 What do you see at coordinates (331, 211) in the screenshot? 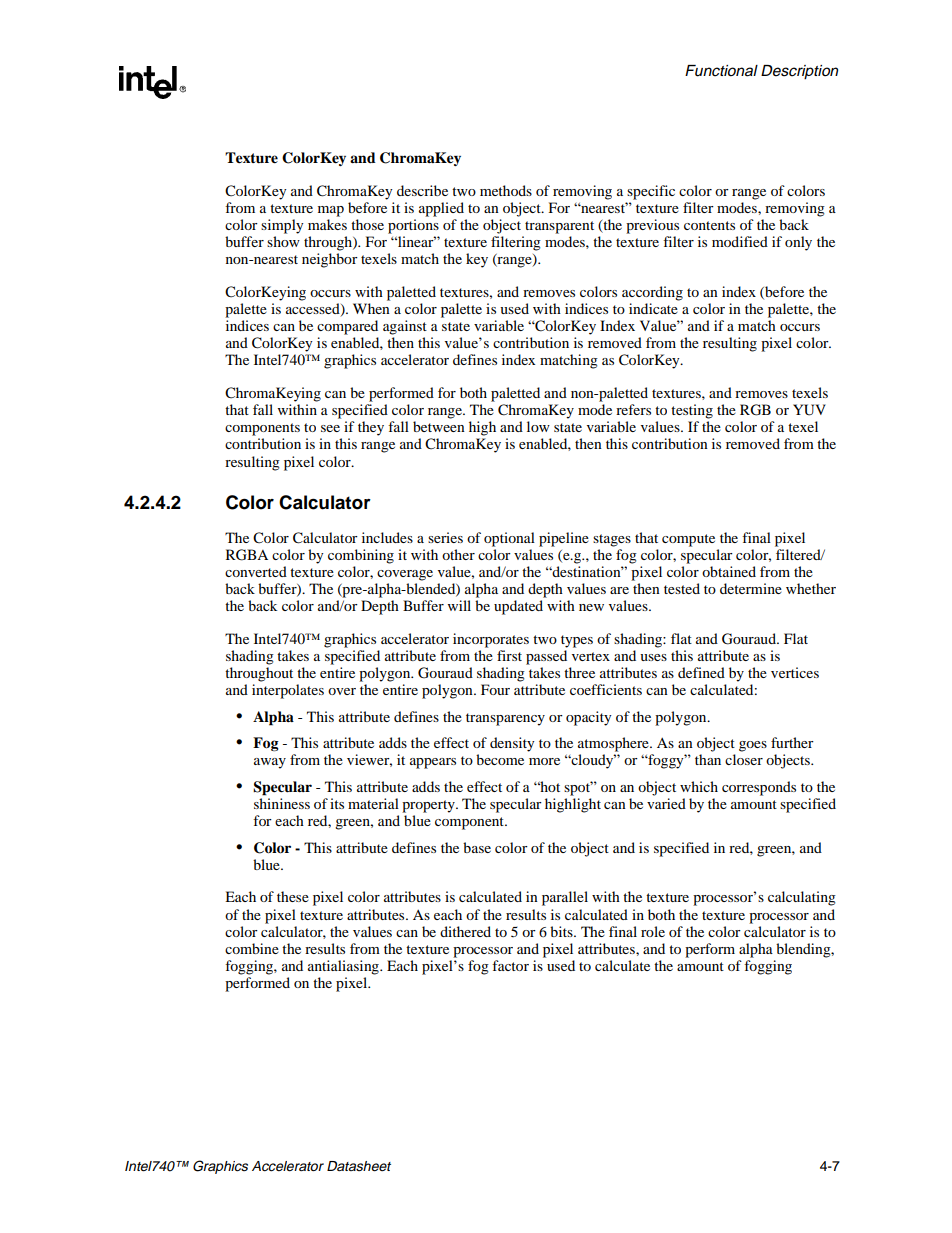
I see `map` at bounding box center [331, 211].
